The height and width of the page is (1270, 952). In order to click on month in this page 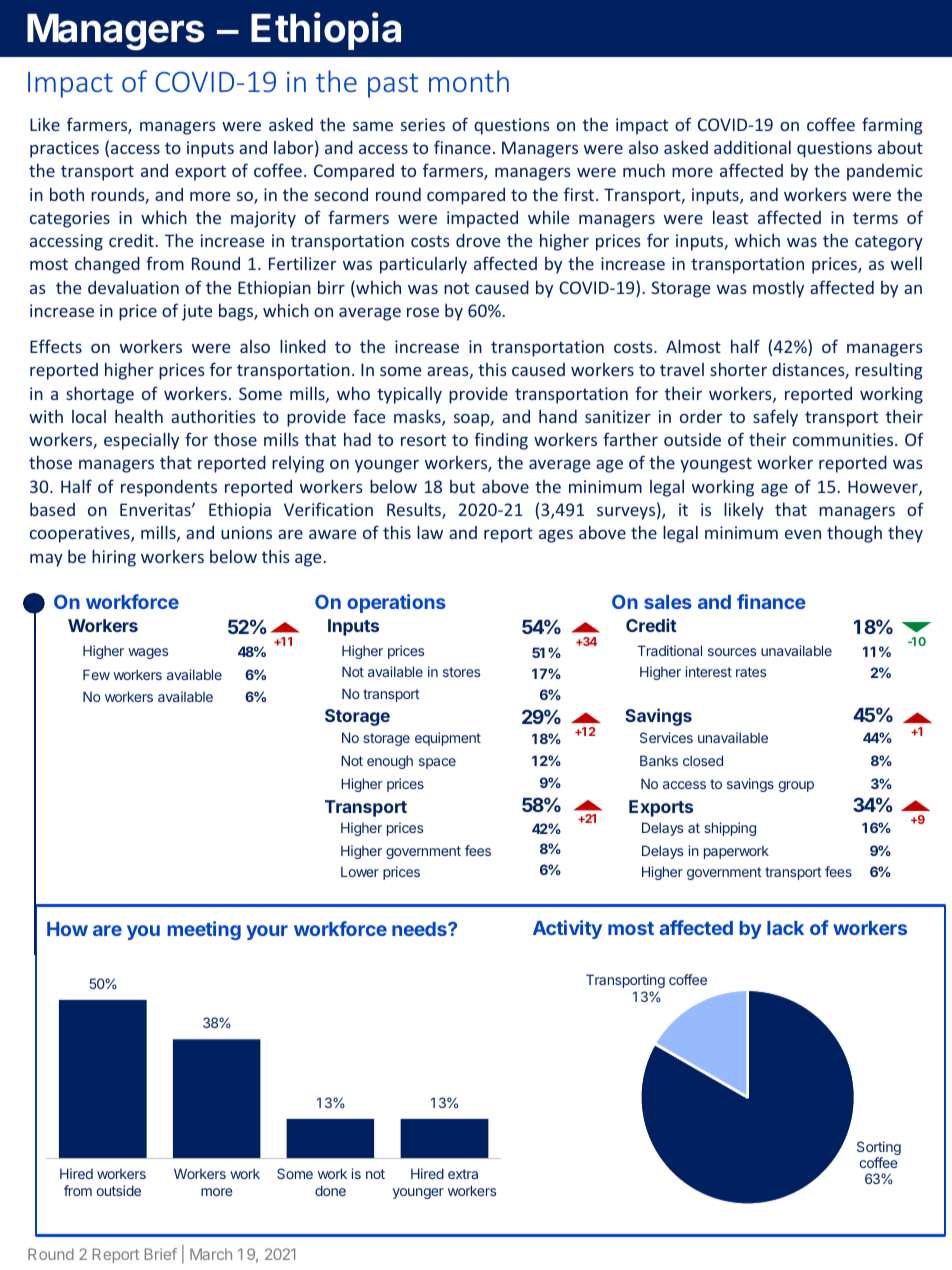, I will do `click(469, 81)`.
